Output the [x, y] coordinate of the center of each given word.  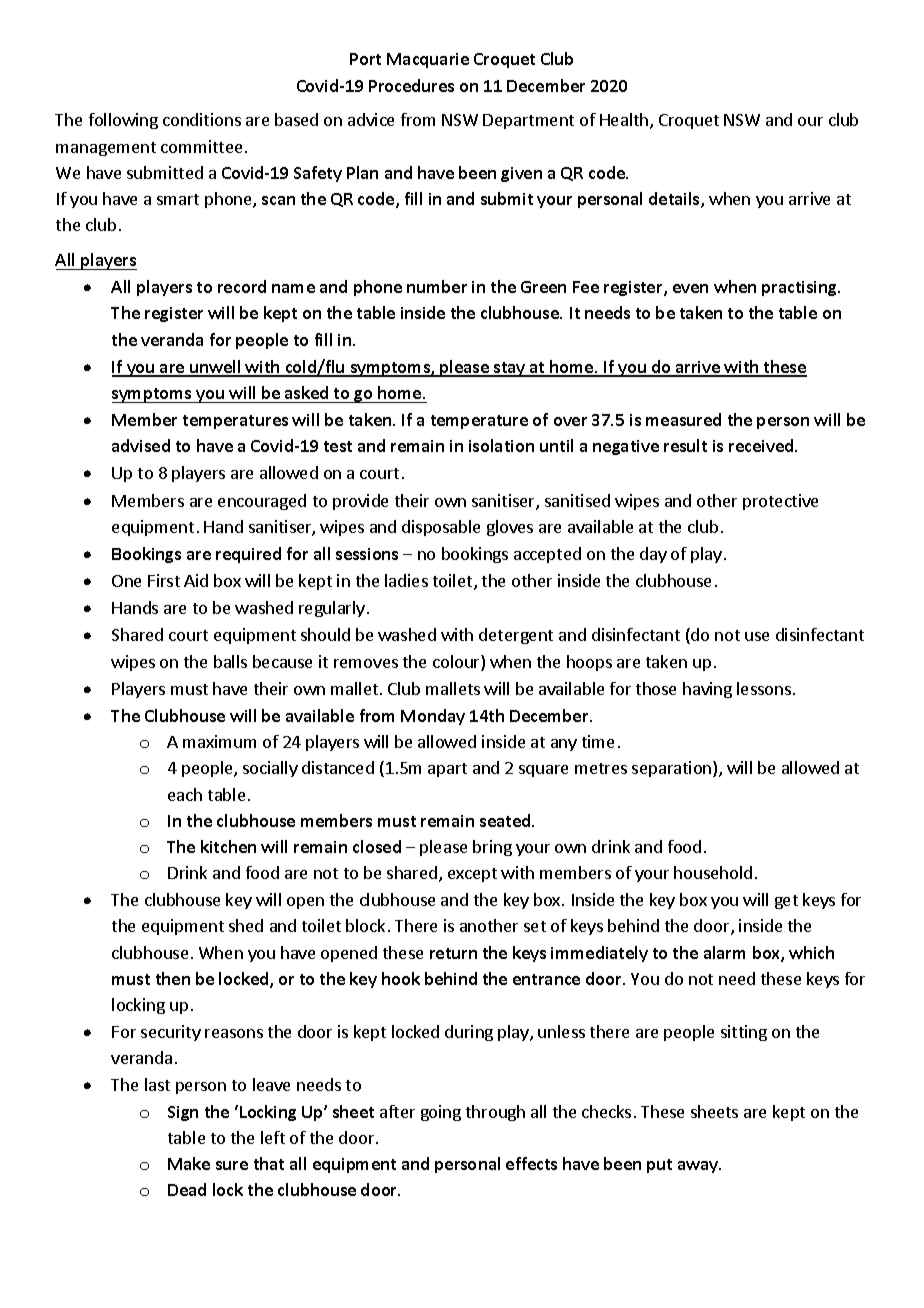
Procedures [411, 85]
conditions [202, 119]
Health [625, 121]
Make [189, 1163]
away [699, 1167]
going [441, 1113]
